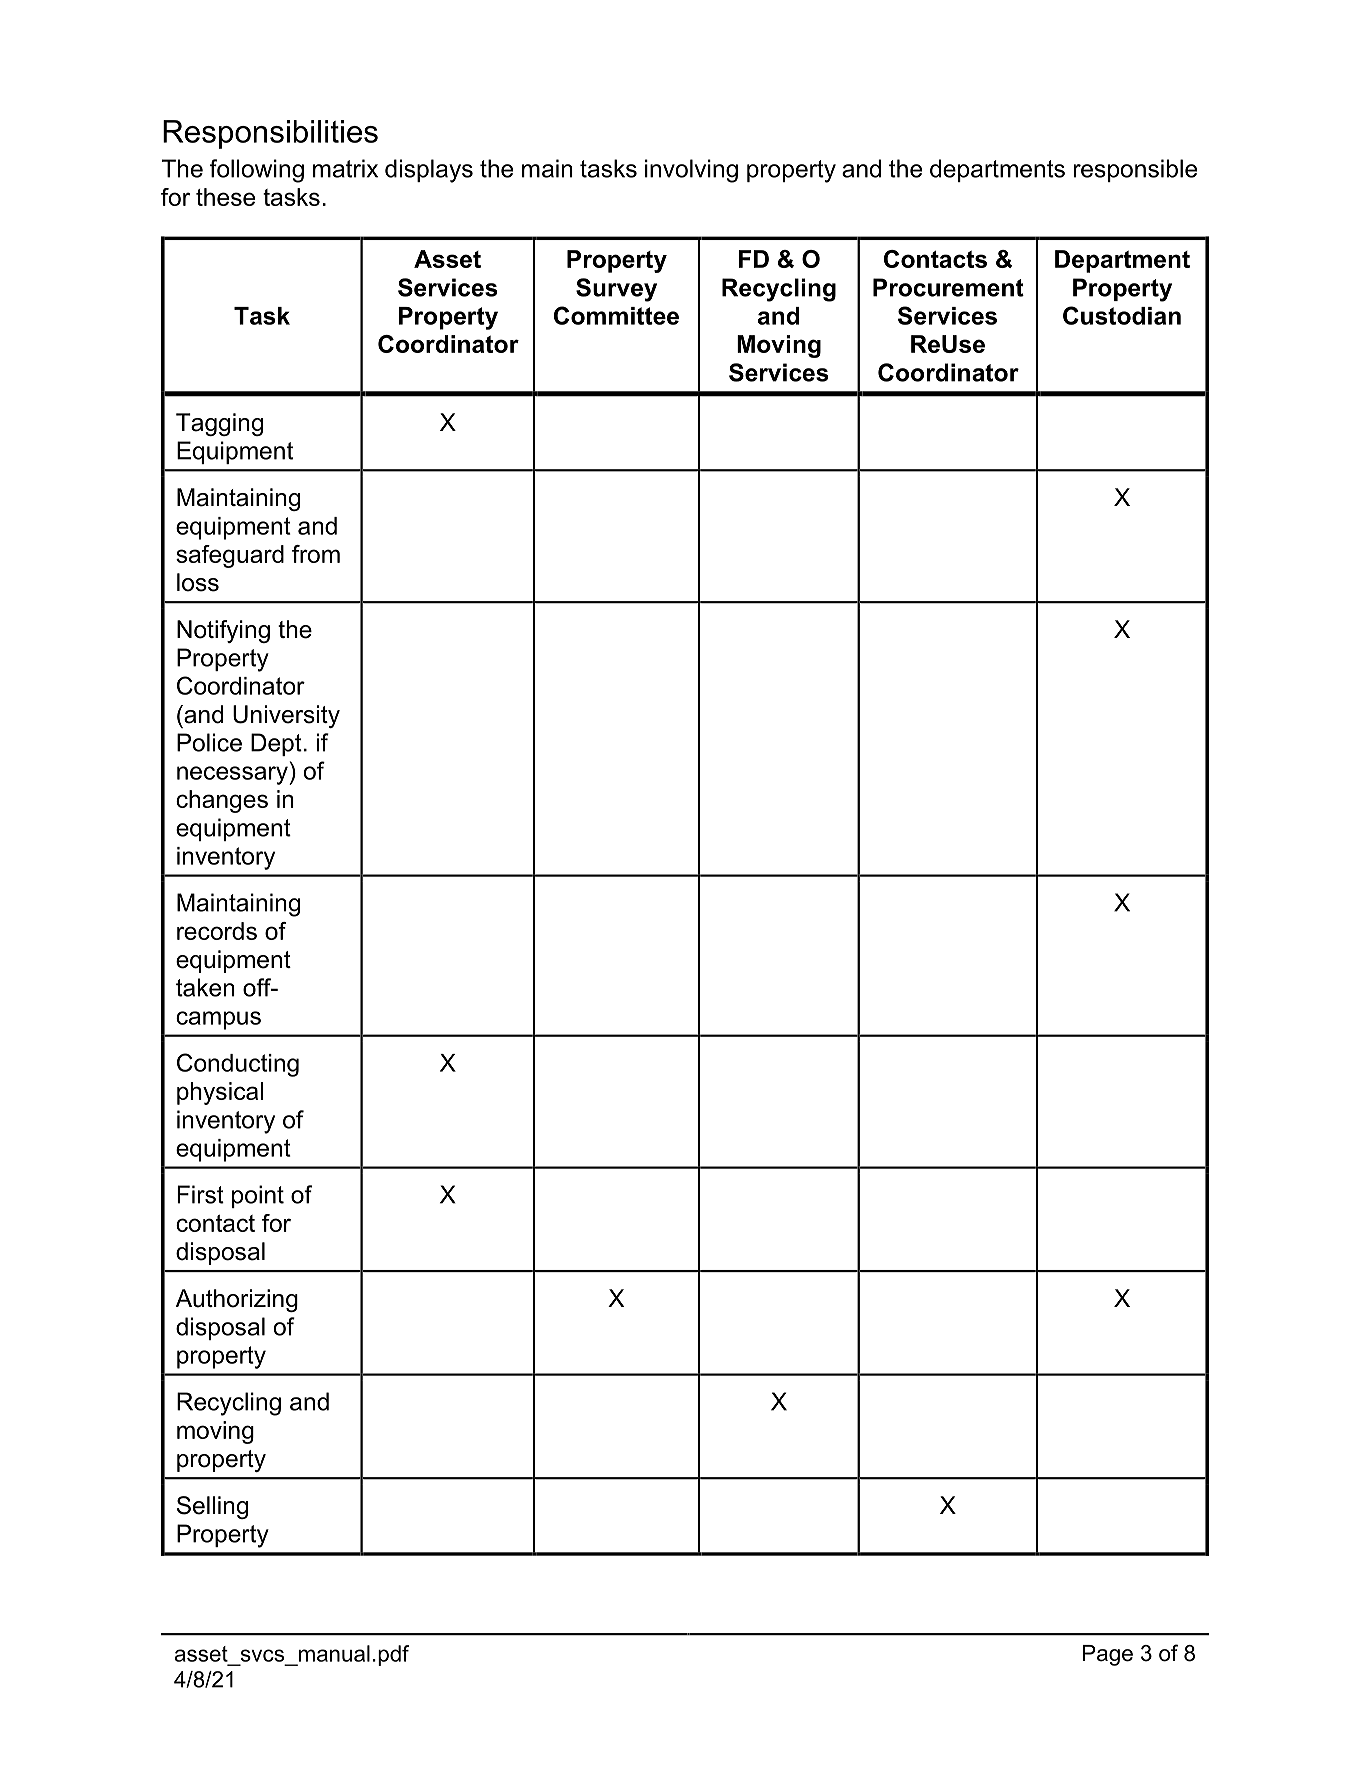  Describe the element at coordinates (212, 1507) in the screenshot. I see `Selling` at that location.
